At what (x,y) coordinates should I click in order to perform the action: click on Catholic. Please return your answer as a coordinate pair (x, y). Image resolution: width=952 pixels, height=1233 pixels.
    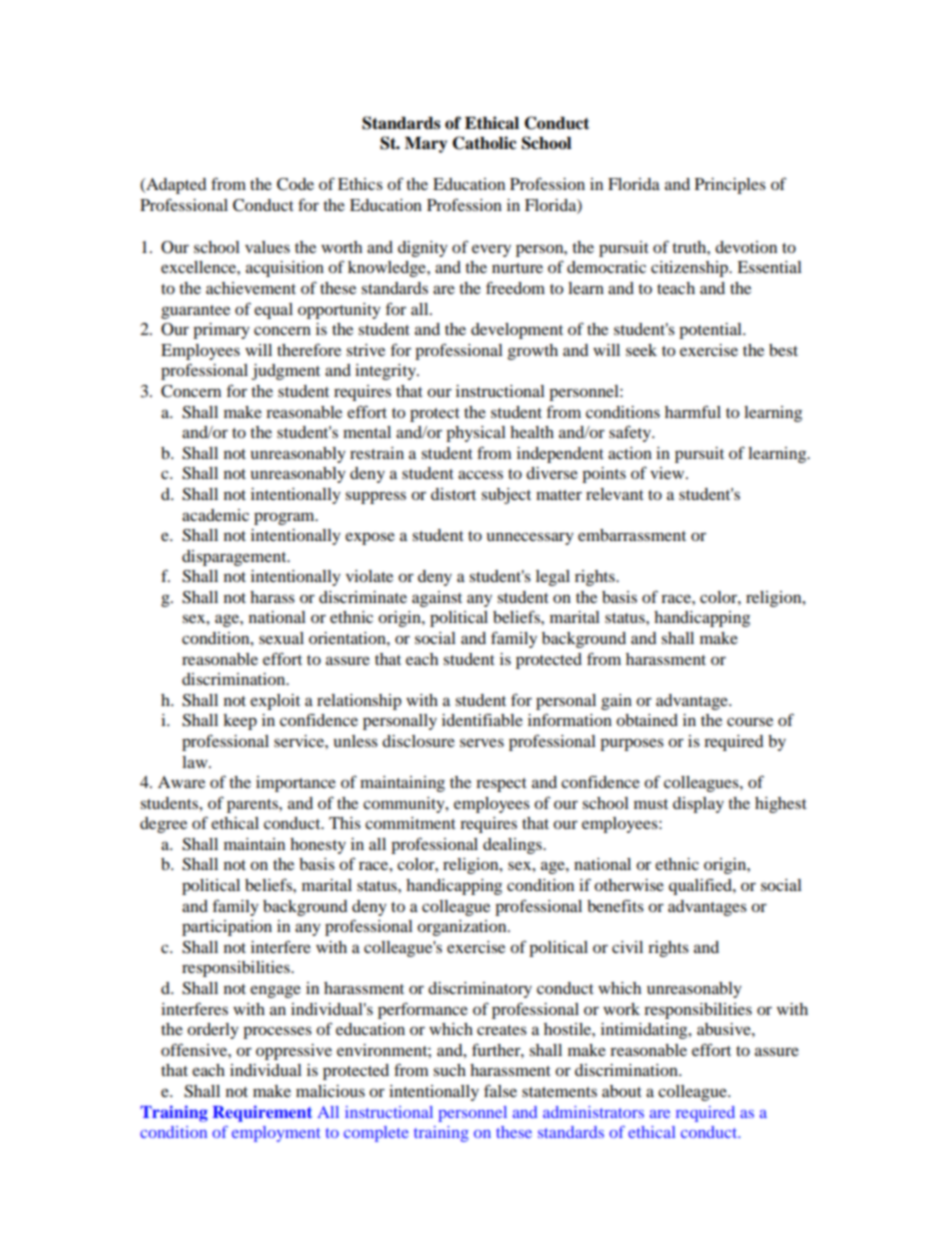
    Looking at the image, I should click on (484, 143).
